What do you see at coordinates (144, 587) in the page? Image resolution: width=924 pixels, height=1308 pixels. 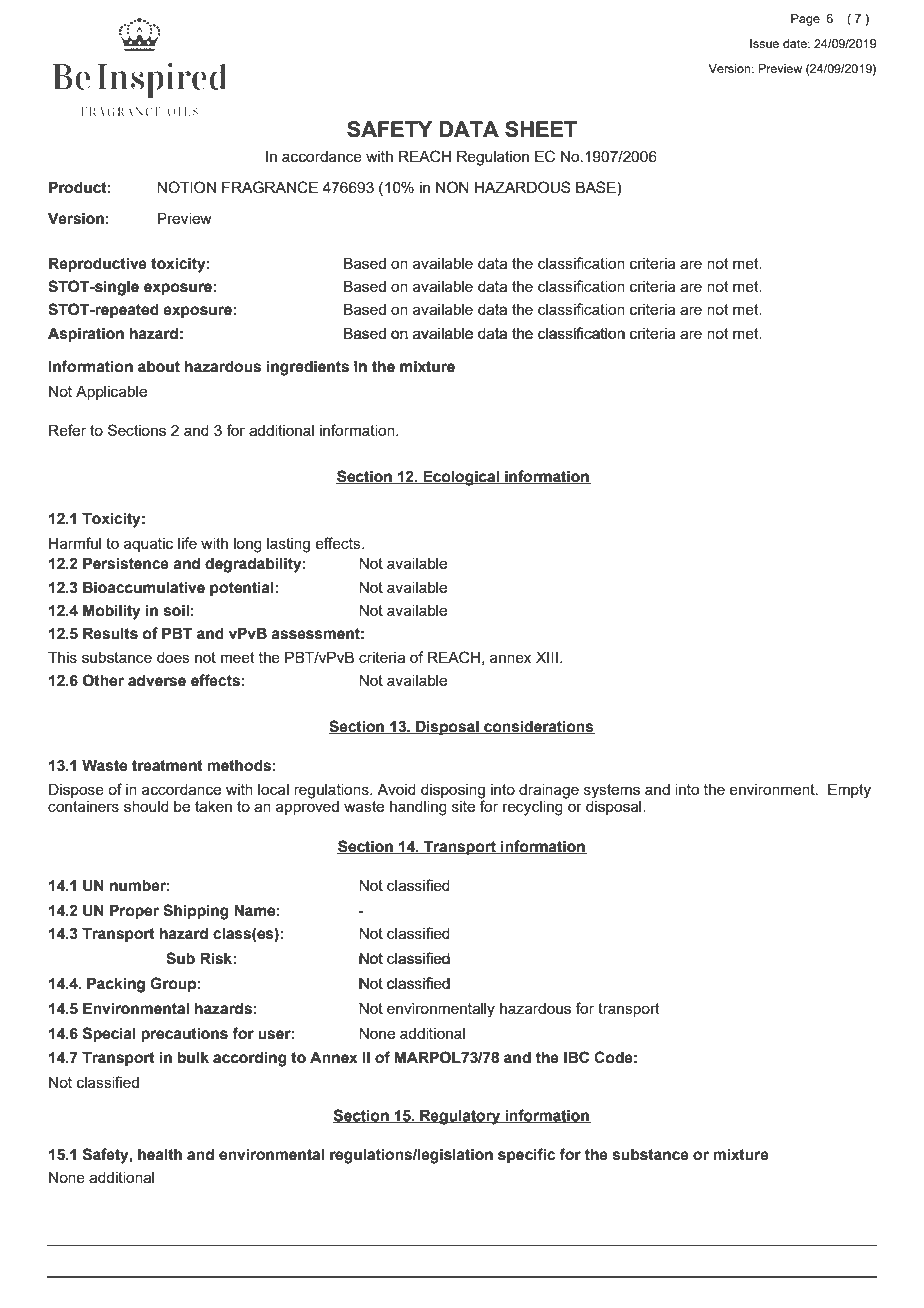 I see `Bioaccumulative` at bounding box center [144, 587].
